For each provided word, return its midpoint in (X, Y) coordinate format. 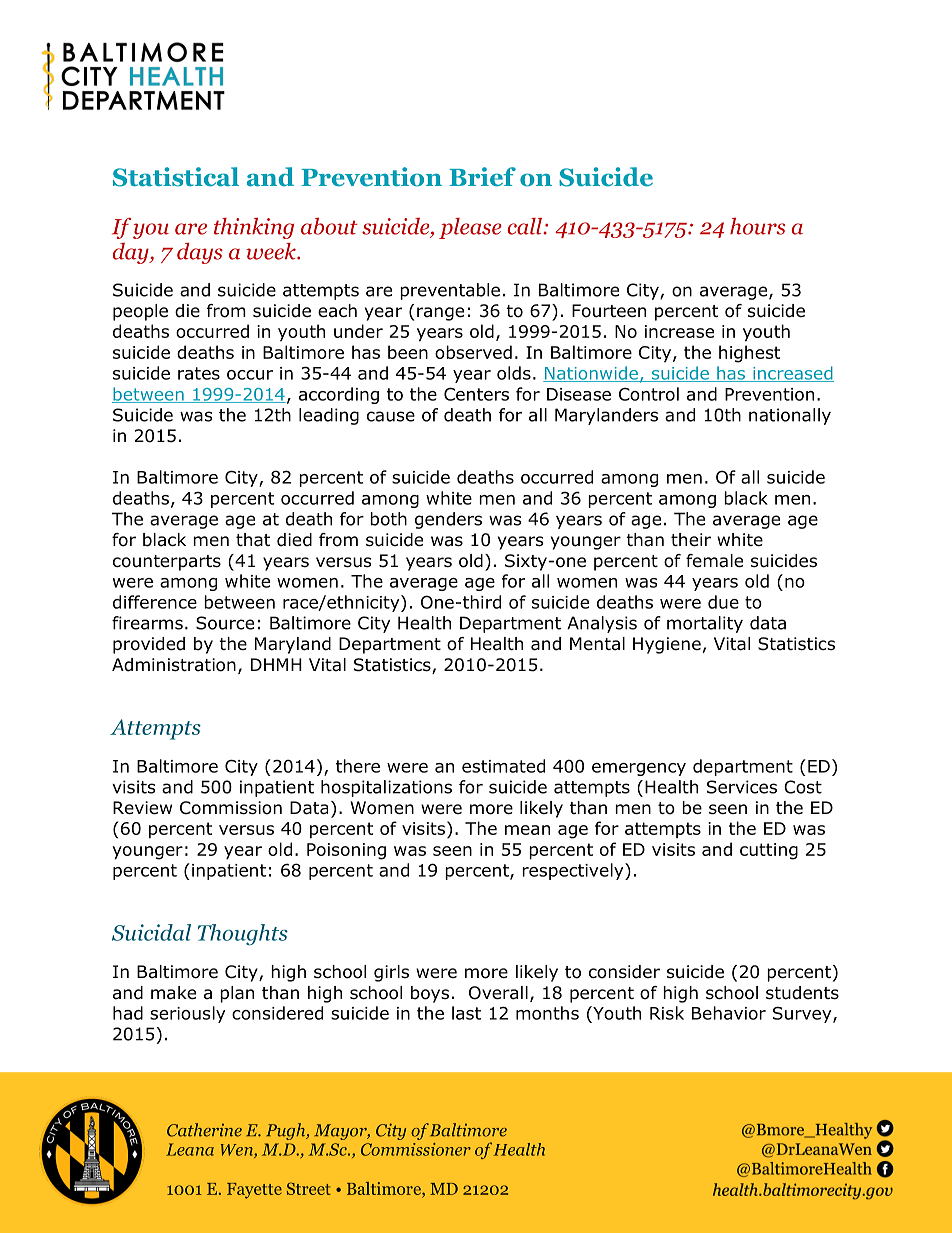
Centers (476, 394)
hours (757, 226)
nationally (790, 416)
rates (199, 373)
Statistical (176, 177)
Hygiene (667, 645)
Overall (498, 993)
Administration (174, 665)
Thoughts (243, 934)
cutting (769, 851)
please (470, 228)
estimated (503, 766)
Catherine (204, 1130)
